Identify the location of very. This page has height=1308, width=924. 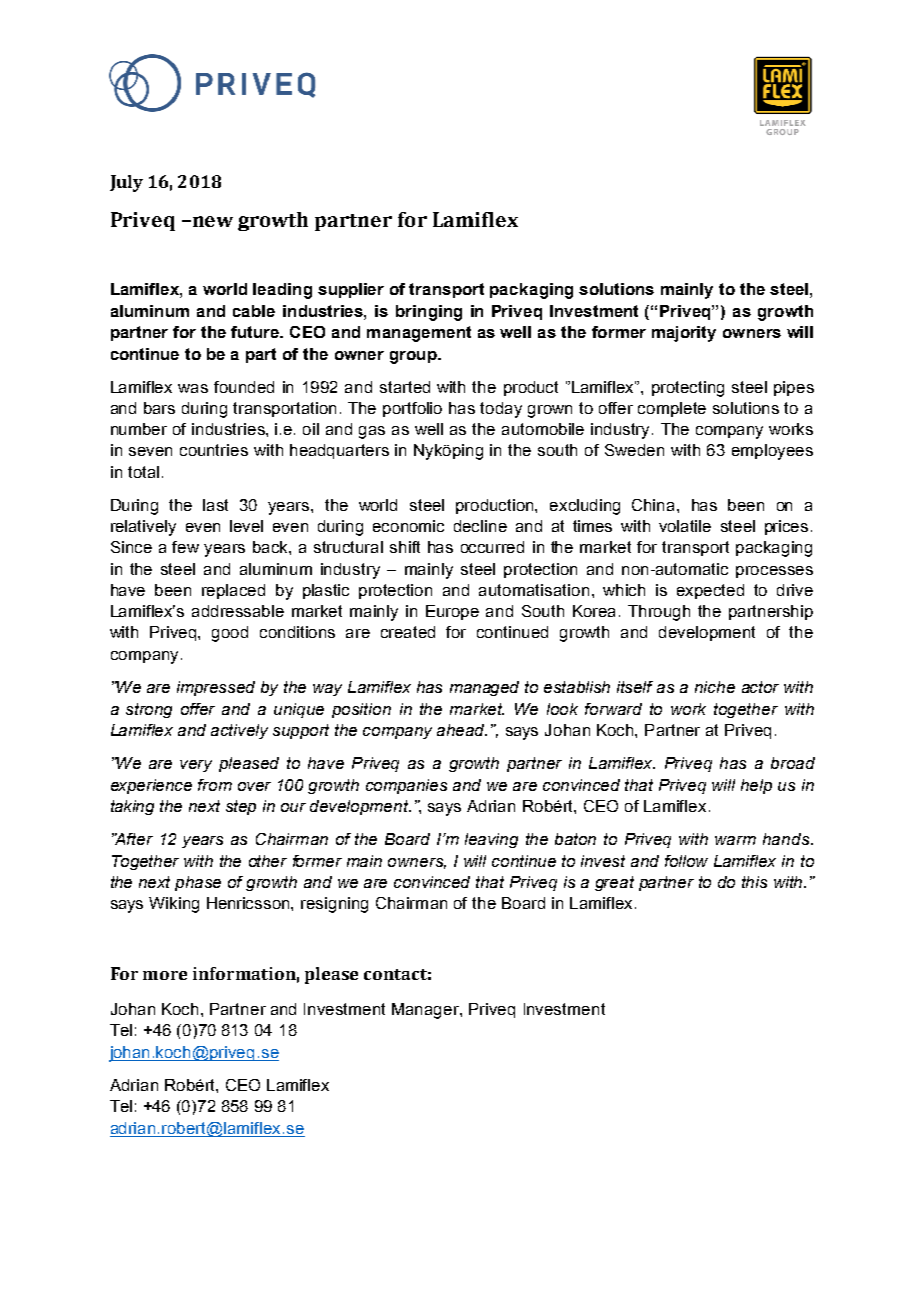
(196, 766).
